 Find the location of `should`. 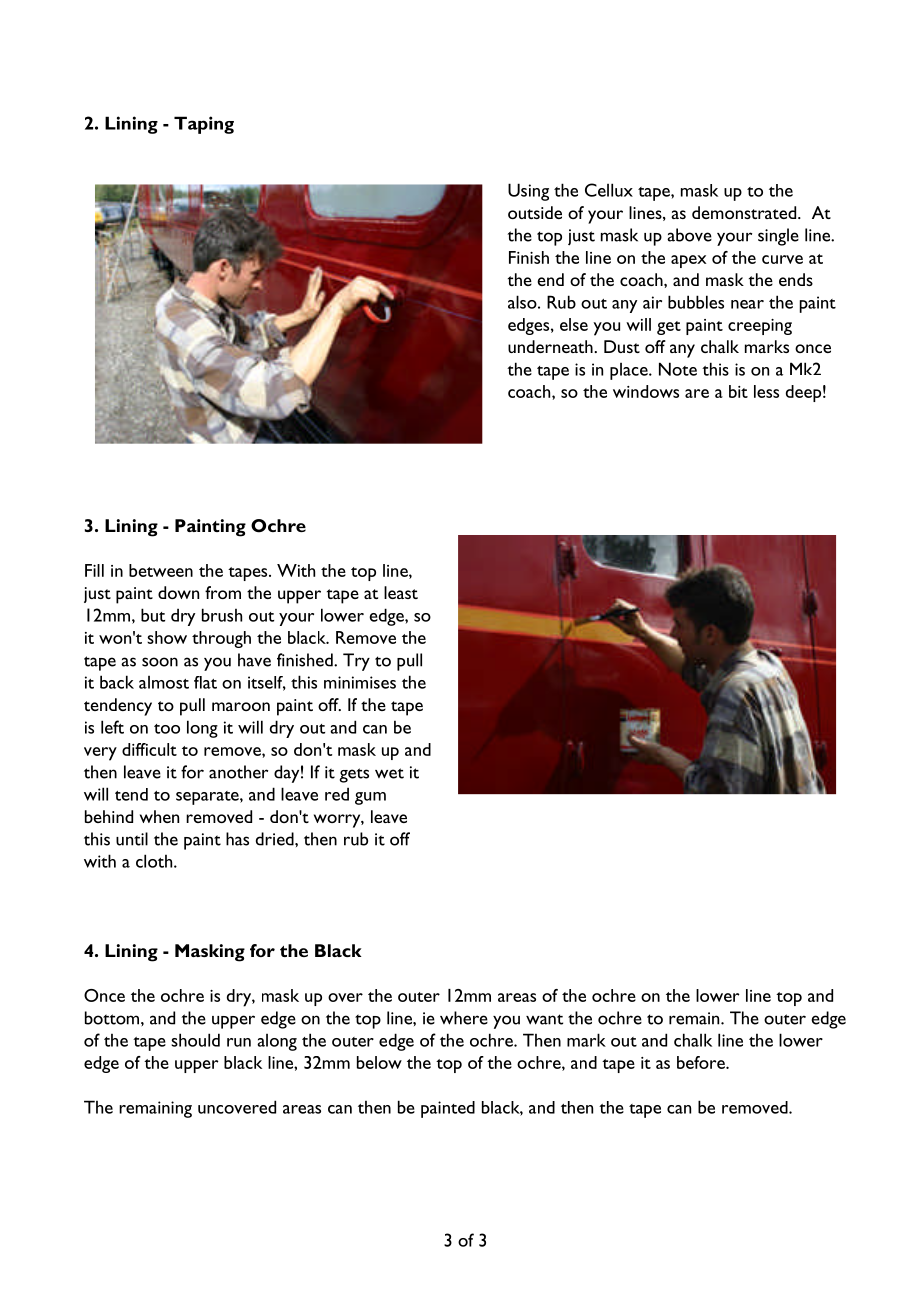

should is located at coordinates (195, 1040).
